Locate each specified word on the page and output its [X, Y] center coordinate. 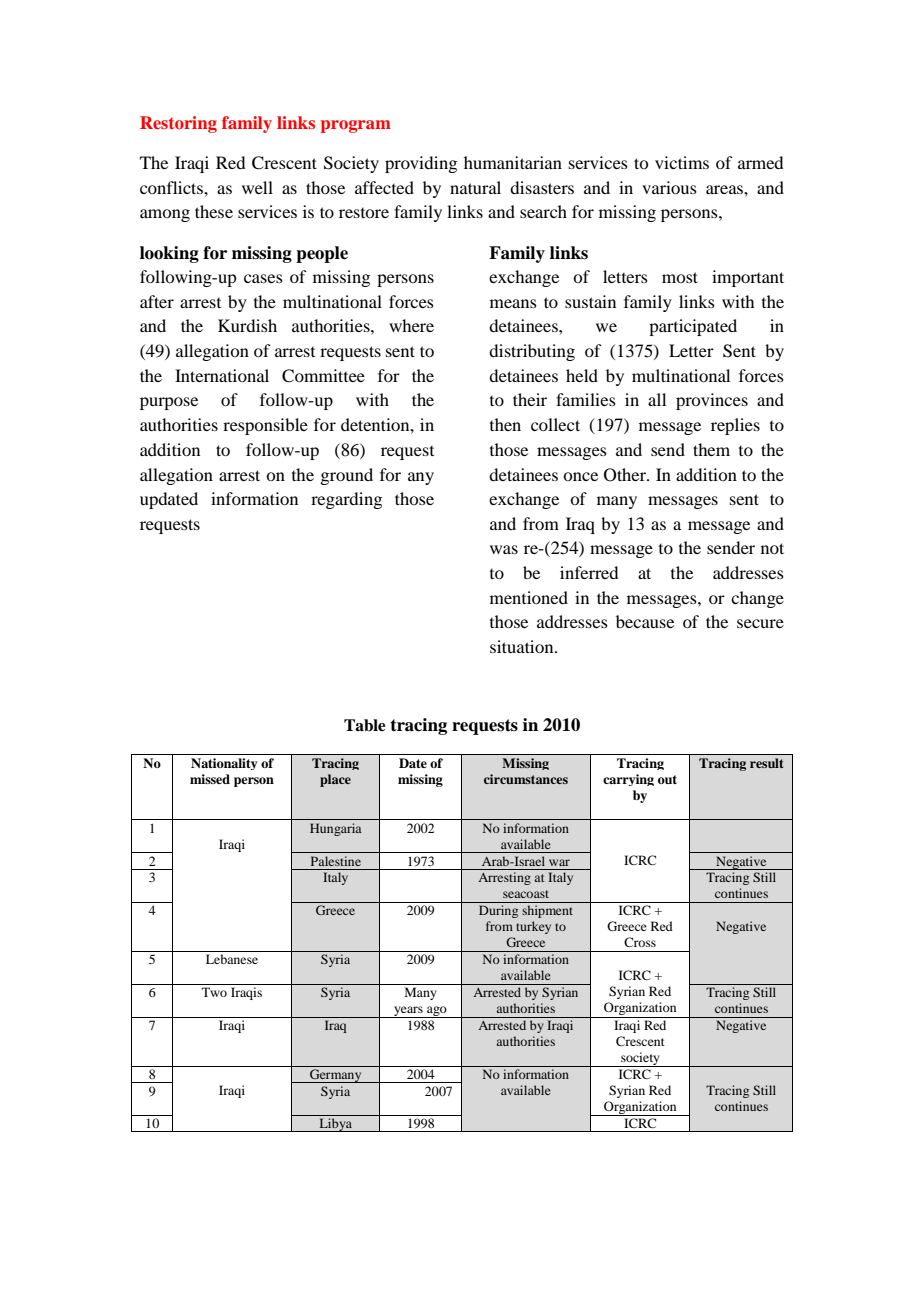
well [257, 187]
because [645, 621]
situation [523, 646]
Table [365, 725]
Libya [335, 1125]
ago [437, 1012]
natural [475, 187]
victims [682, 162]
